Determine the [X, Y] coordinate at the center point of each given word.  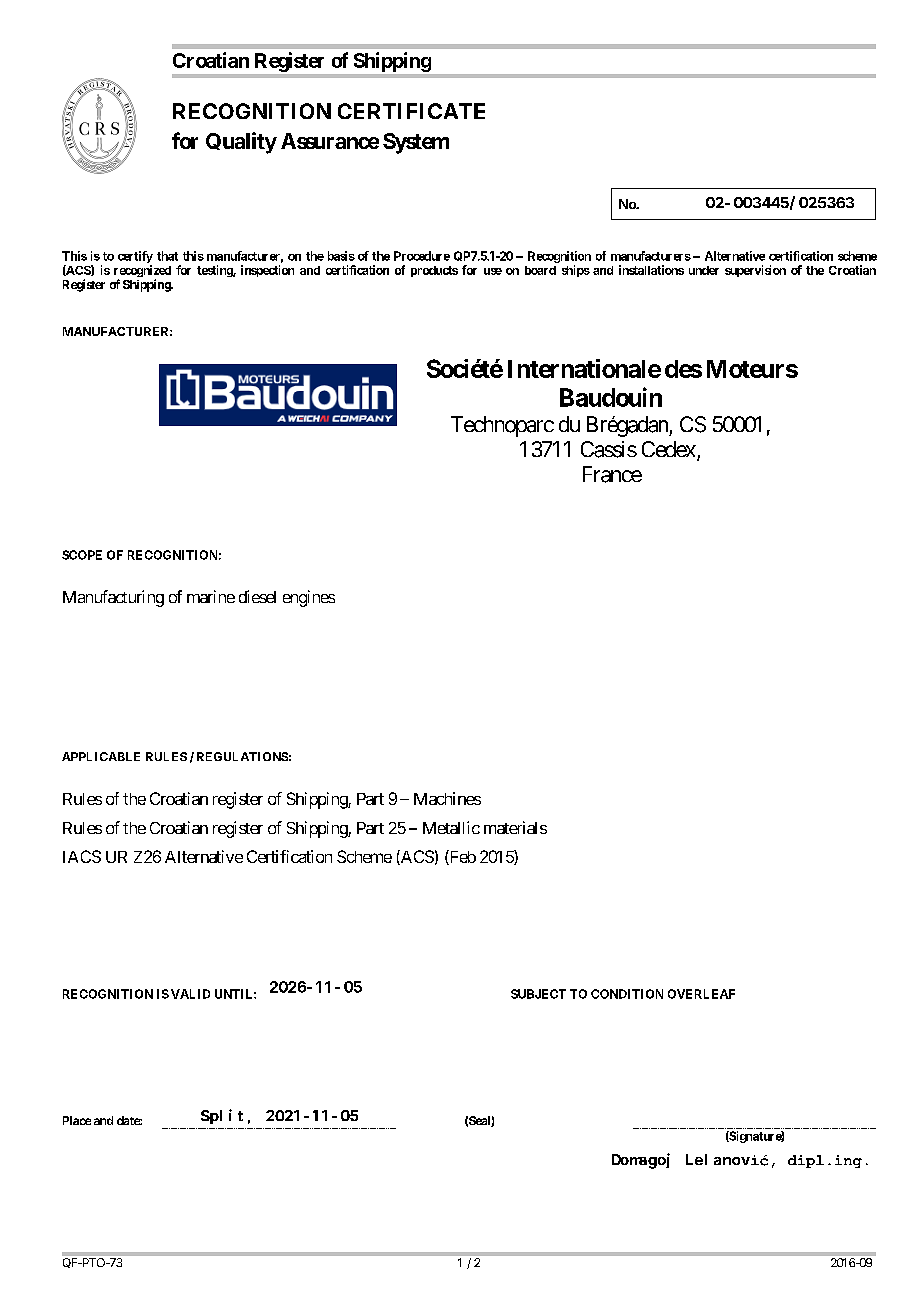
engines [309, 598]
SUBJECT [538, 994]
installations [651, 270]
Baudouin [611, 397]
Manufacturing [113, 598]
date [129, 1120]
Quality [241, 143]
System [416, 143]
